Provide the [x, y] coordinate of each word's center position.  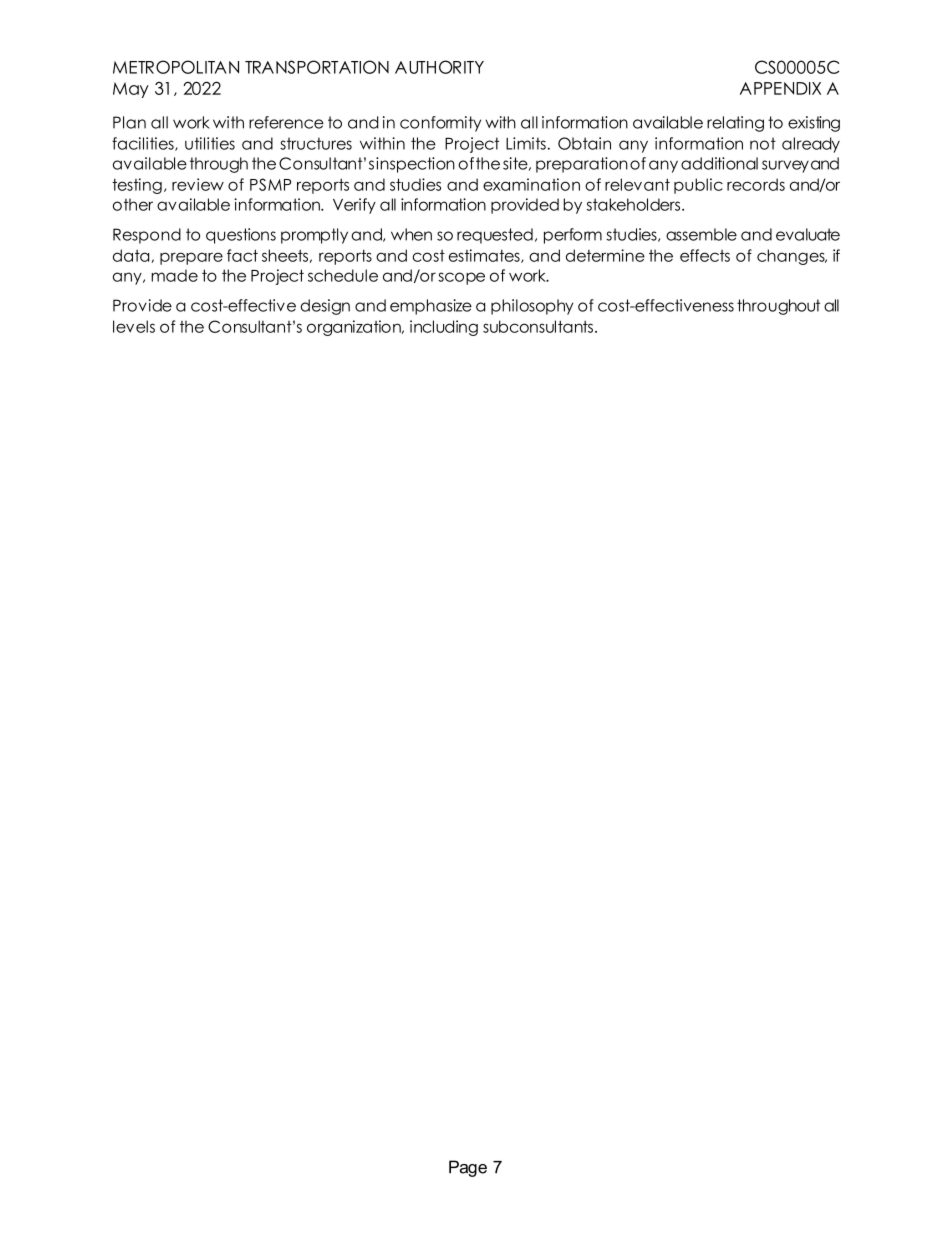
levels [134, 326]
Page [468, 1168]
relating [735, 124]
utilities [210, 143]
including [444, 328]
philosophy [532, 307]
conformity [440, 124]
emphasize [431, 307]
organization [355, 328]
